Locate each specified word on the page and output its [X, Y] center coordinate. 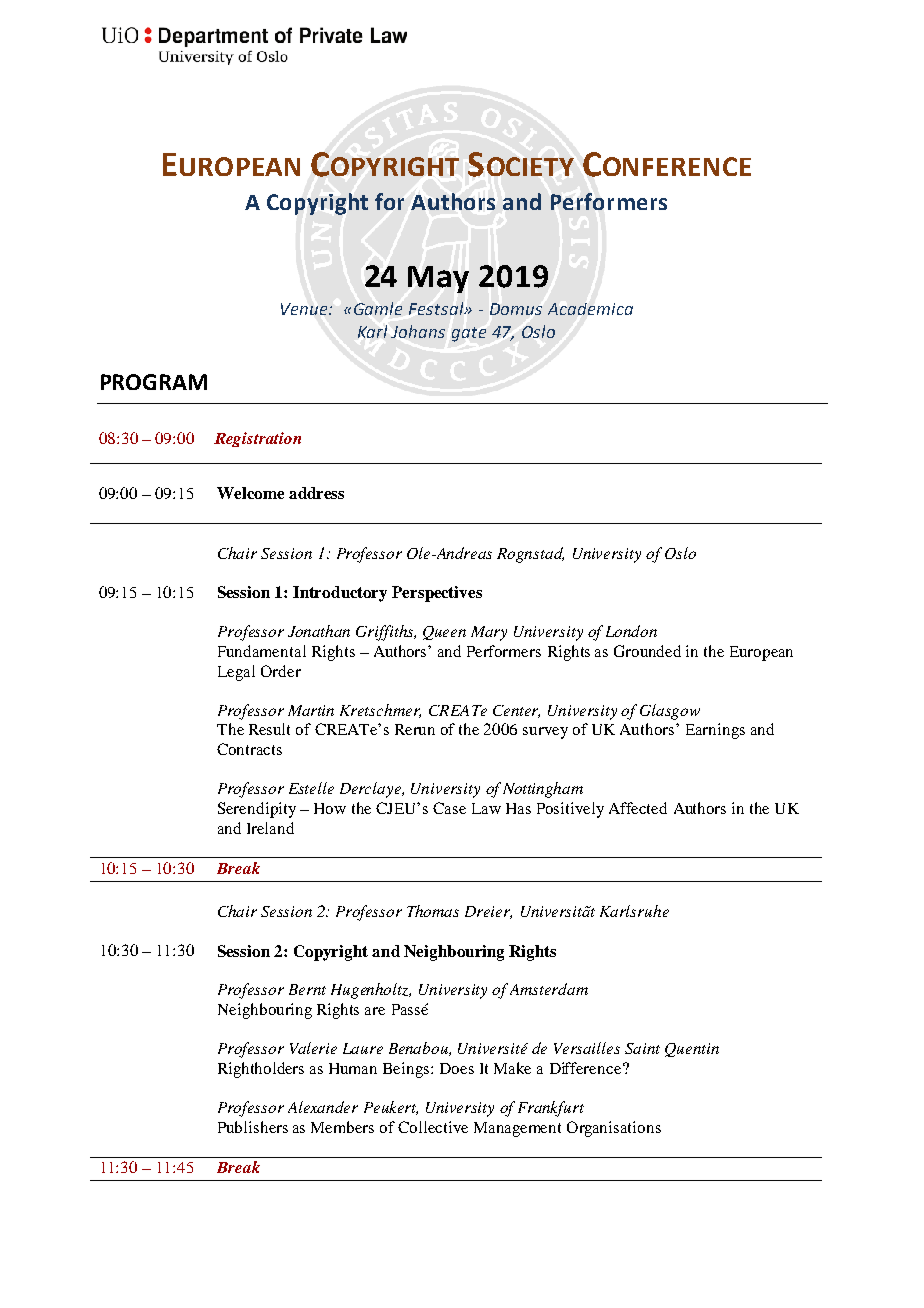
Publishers [253, 1127]
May [438, 279]
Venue [305, 309]
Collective [433, 1127]
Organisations [614, 1129]
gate [469, 334]
